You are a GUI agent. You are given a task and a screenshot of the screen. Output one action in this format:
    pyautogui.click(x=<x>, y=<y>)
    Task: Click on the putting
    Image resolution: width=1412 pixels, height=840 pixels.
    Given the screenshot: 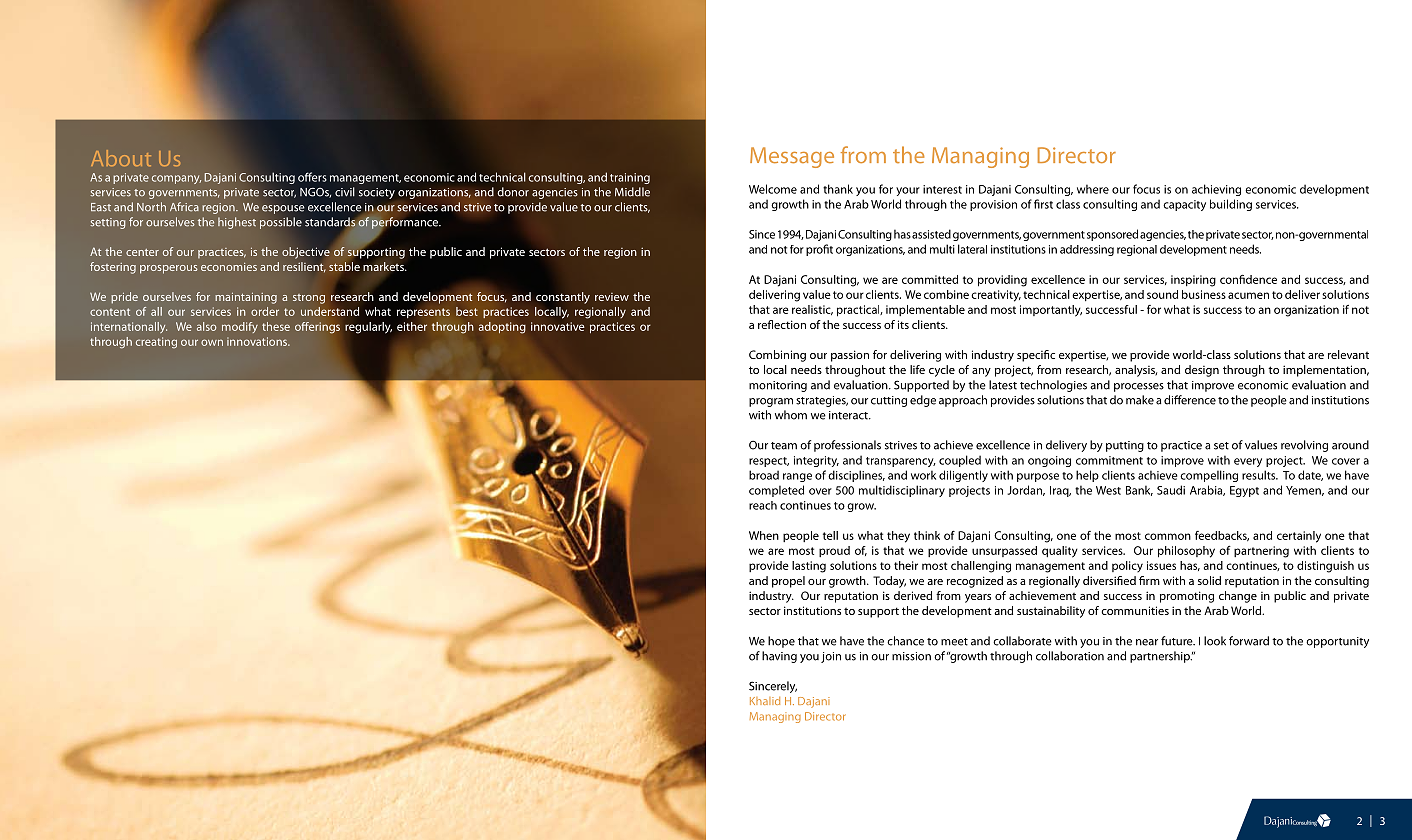 What is the action you would take?
    pyautogui.click(x=1125, y=446)
